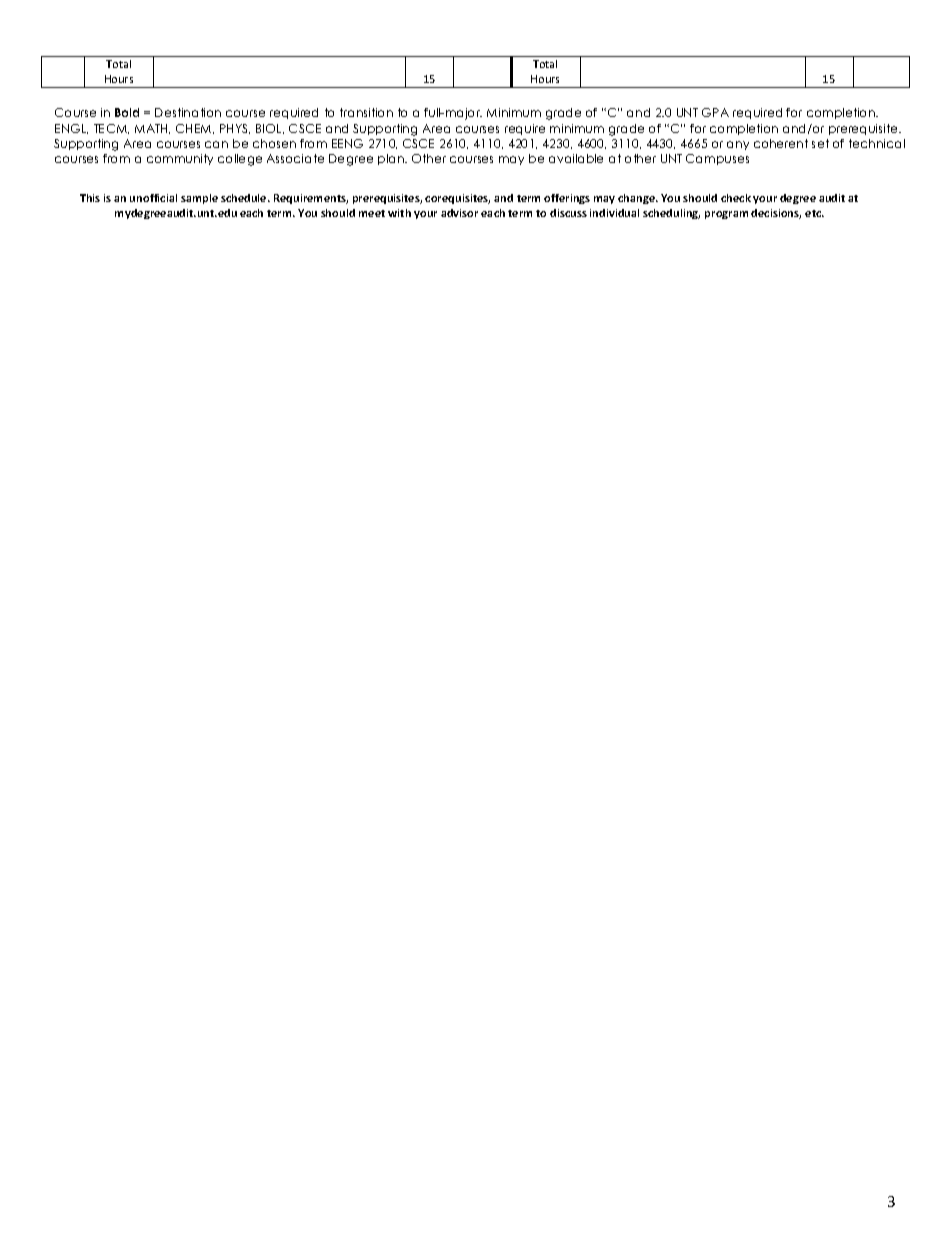 Image resolution: width=952 pixels, height=1233 pixels. I want to click on Destination, so click(188, 112).
